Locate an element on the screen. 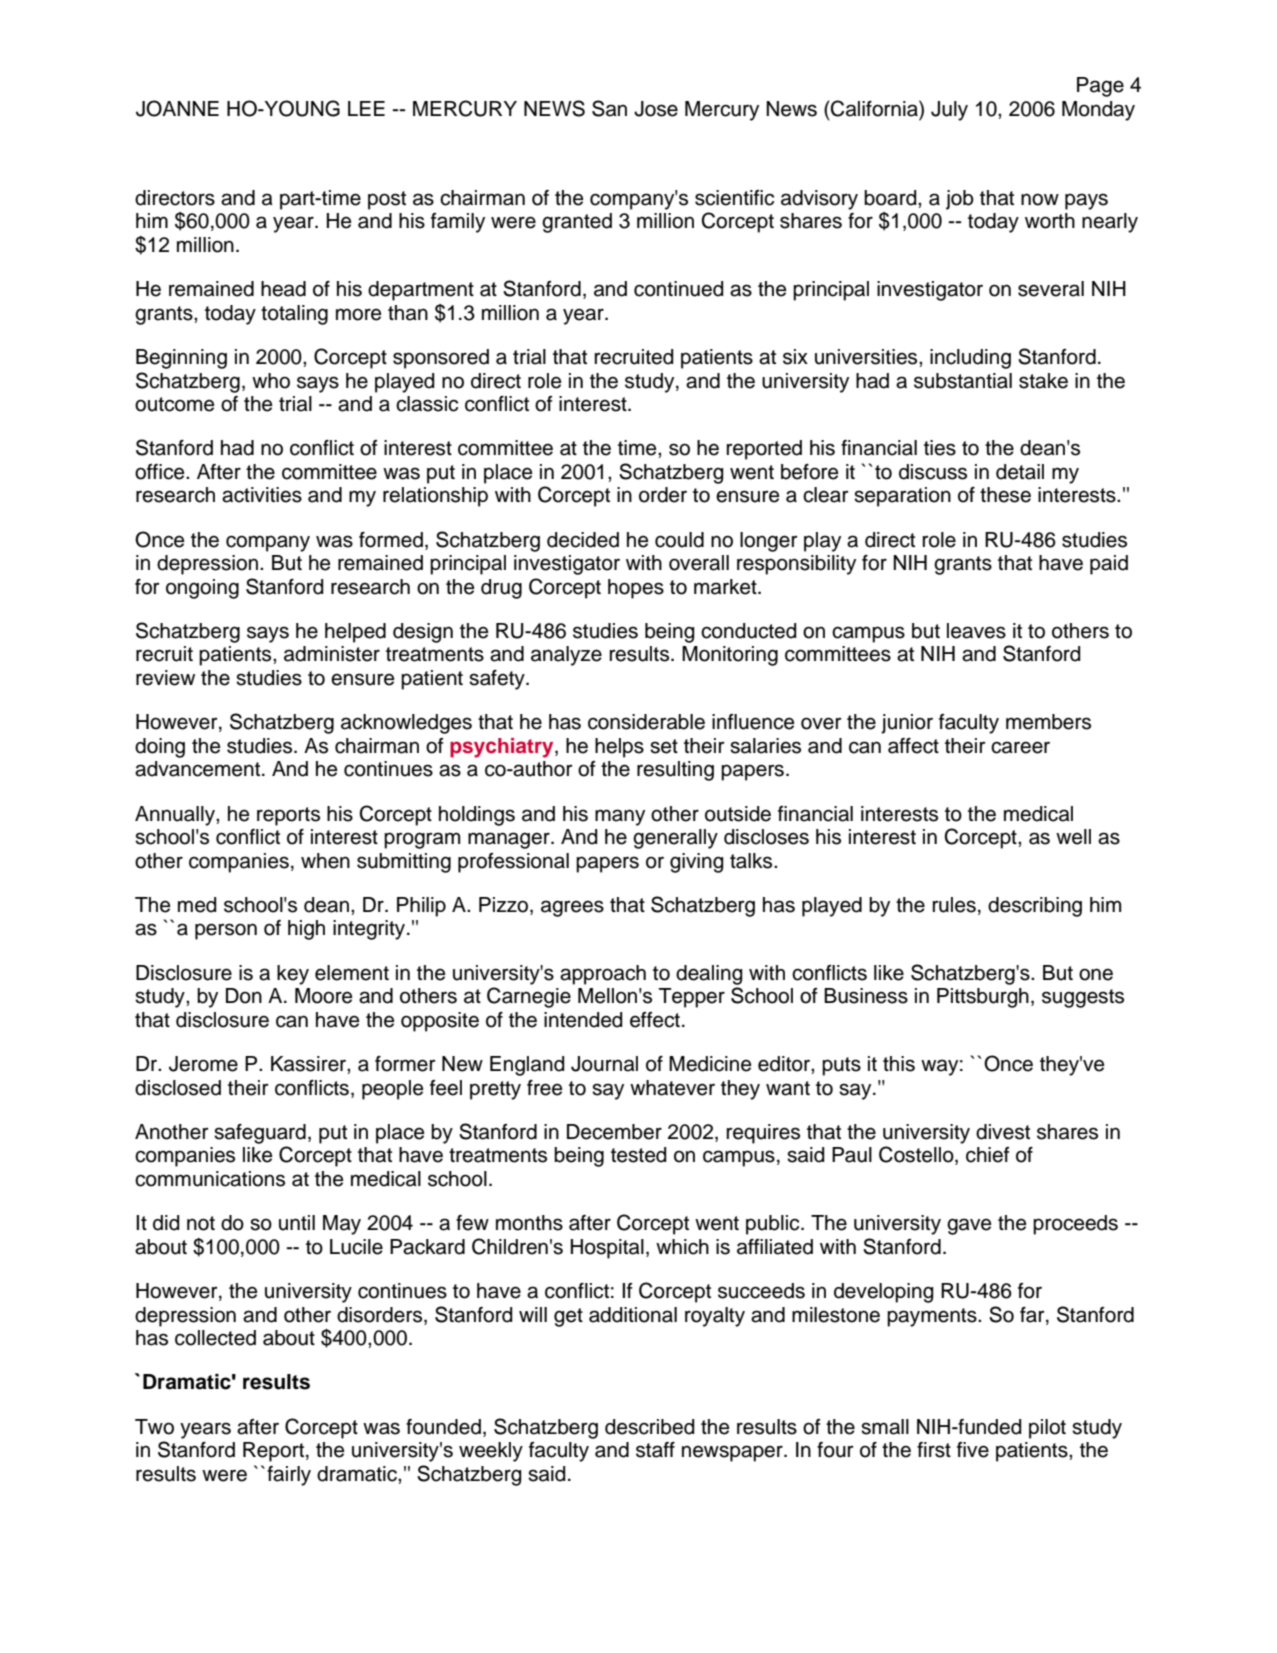 The height and width of the screenshot is (1653, 1277). JOANNE is located at coordinates (177, 108).
